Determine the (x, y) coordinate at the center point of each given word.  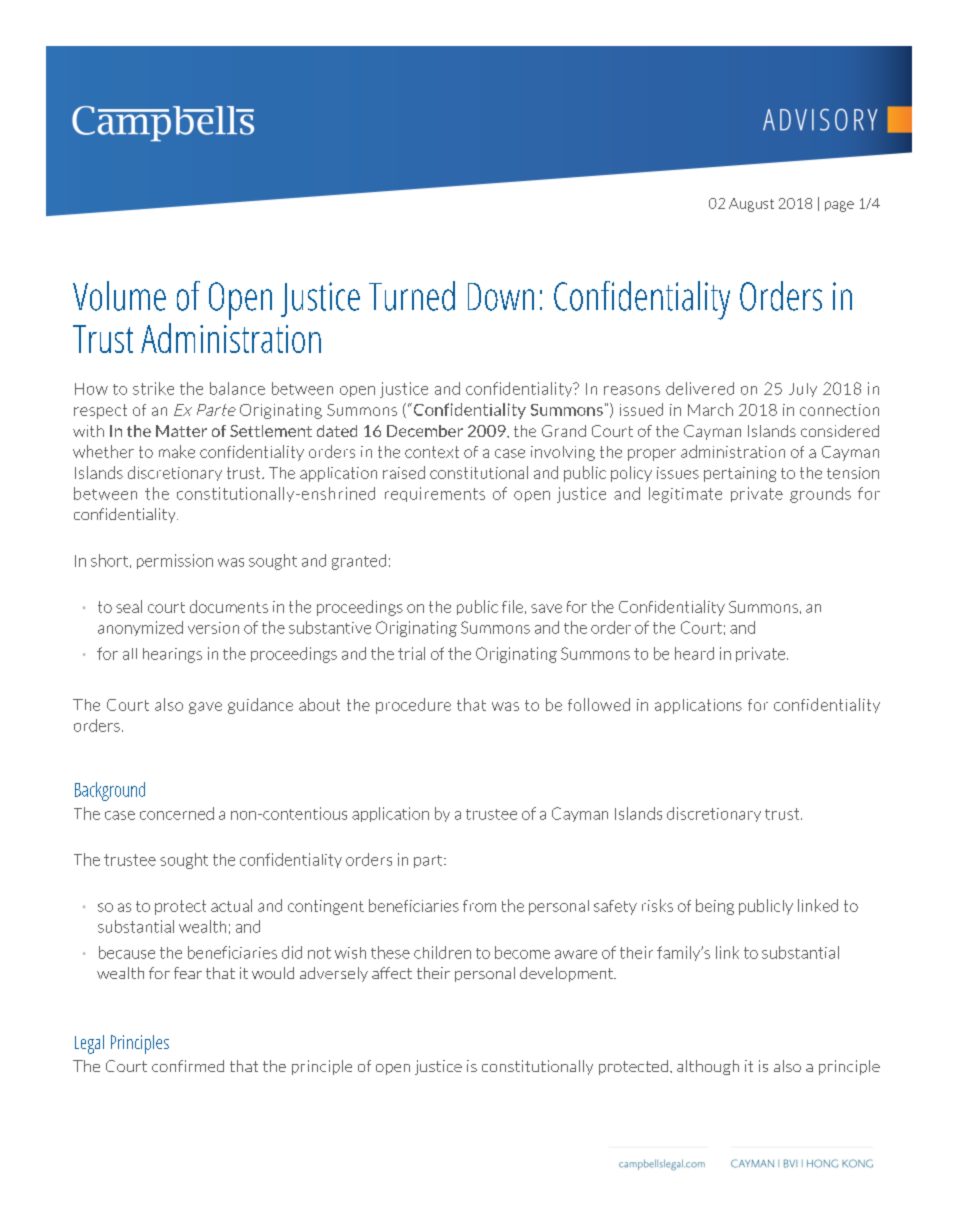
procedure (413, 706)
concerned (177, 813)
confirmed (188, 1066)
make (177, 451)
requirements (435, 494)
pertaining (740, 474)
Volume (119, 296)
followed (599, 704)
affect (392, 973)
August (751, 205)
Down (501, 297)
